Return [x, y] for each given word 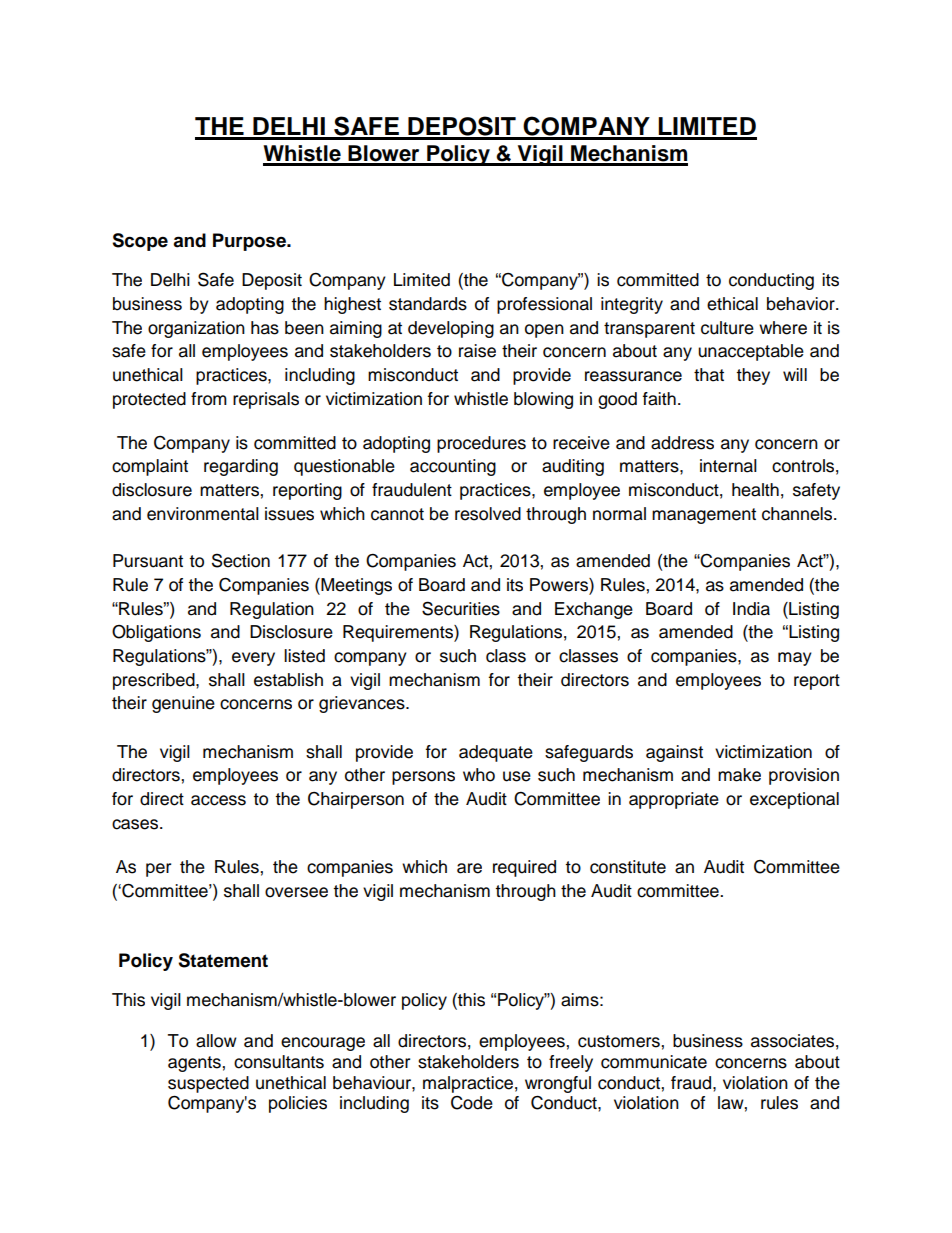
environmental [203, 514]
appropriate [674, 800]
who [479, 775]
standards [428, 304]
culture [727, 328]
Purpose [250, 242]
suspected [208, 1084]
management [704, 516]
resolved [488, 514]
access [218, 800]
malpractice [468, 1084]
